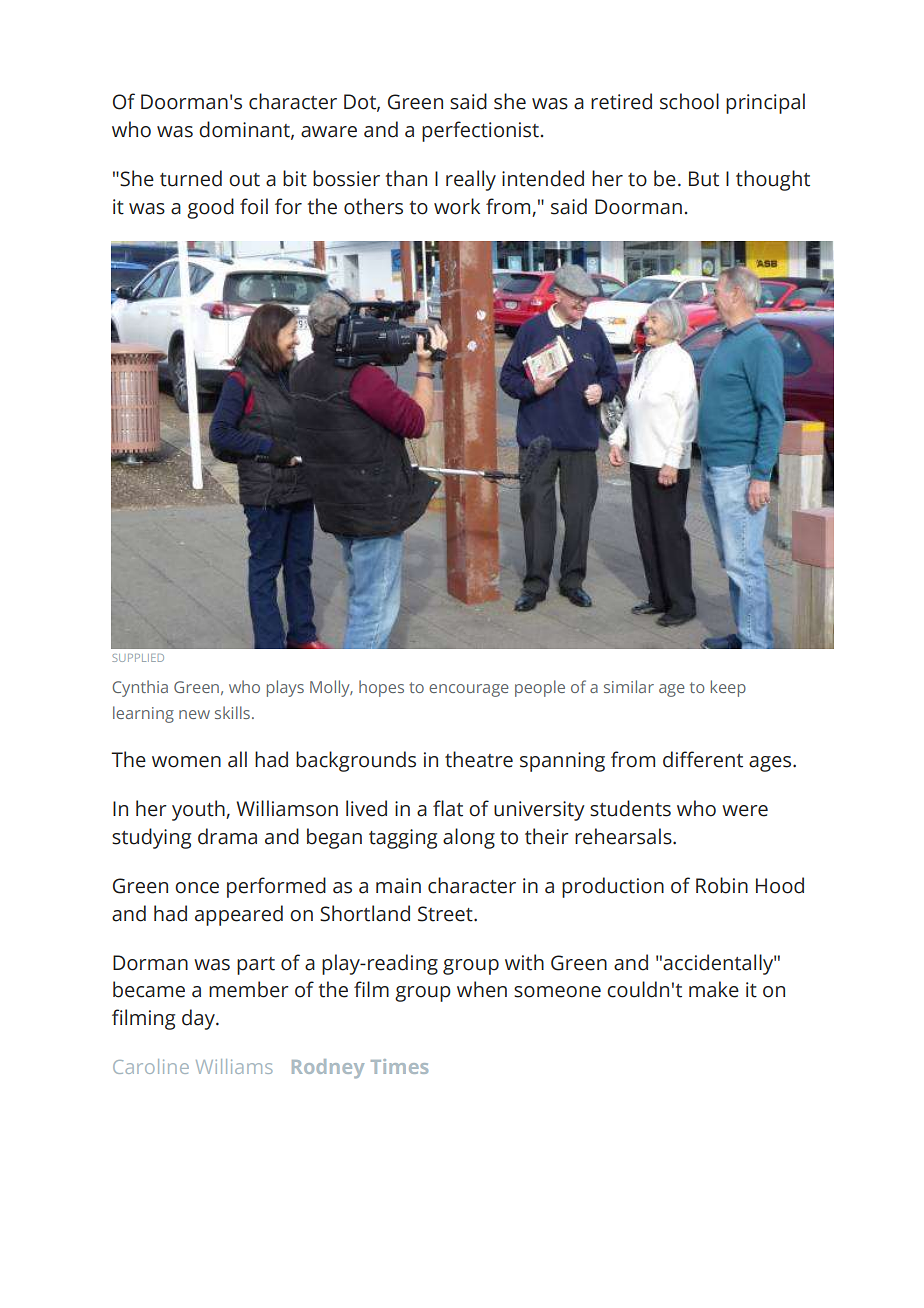  I want to click on encourage, so click(469, 690).
